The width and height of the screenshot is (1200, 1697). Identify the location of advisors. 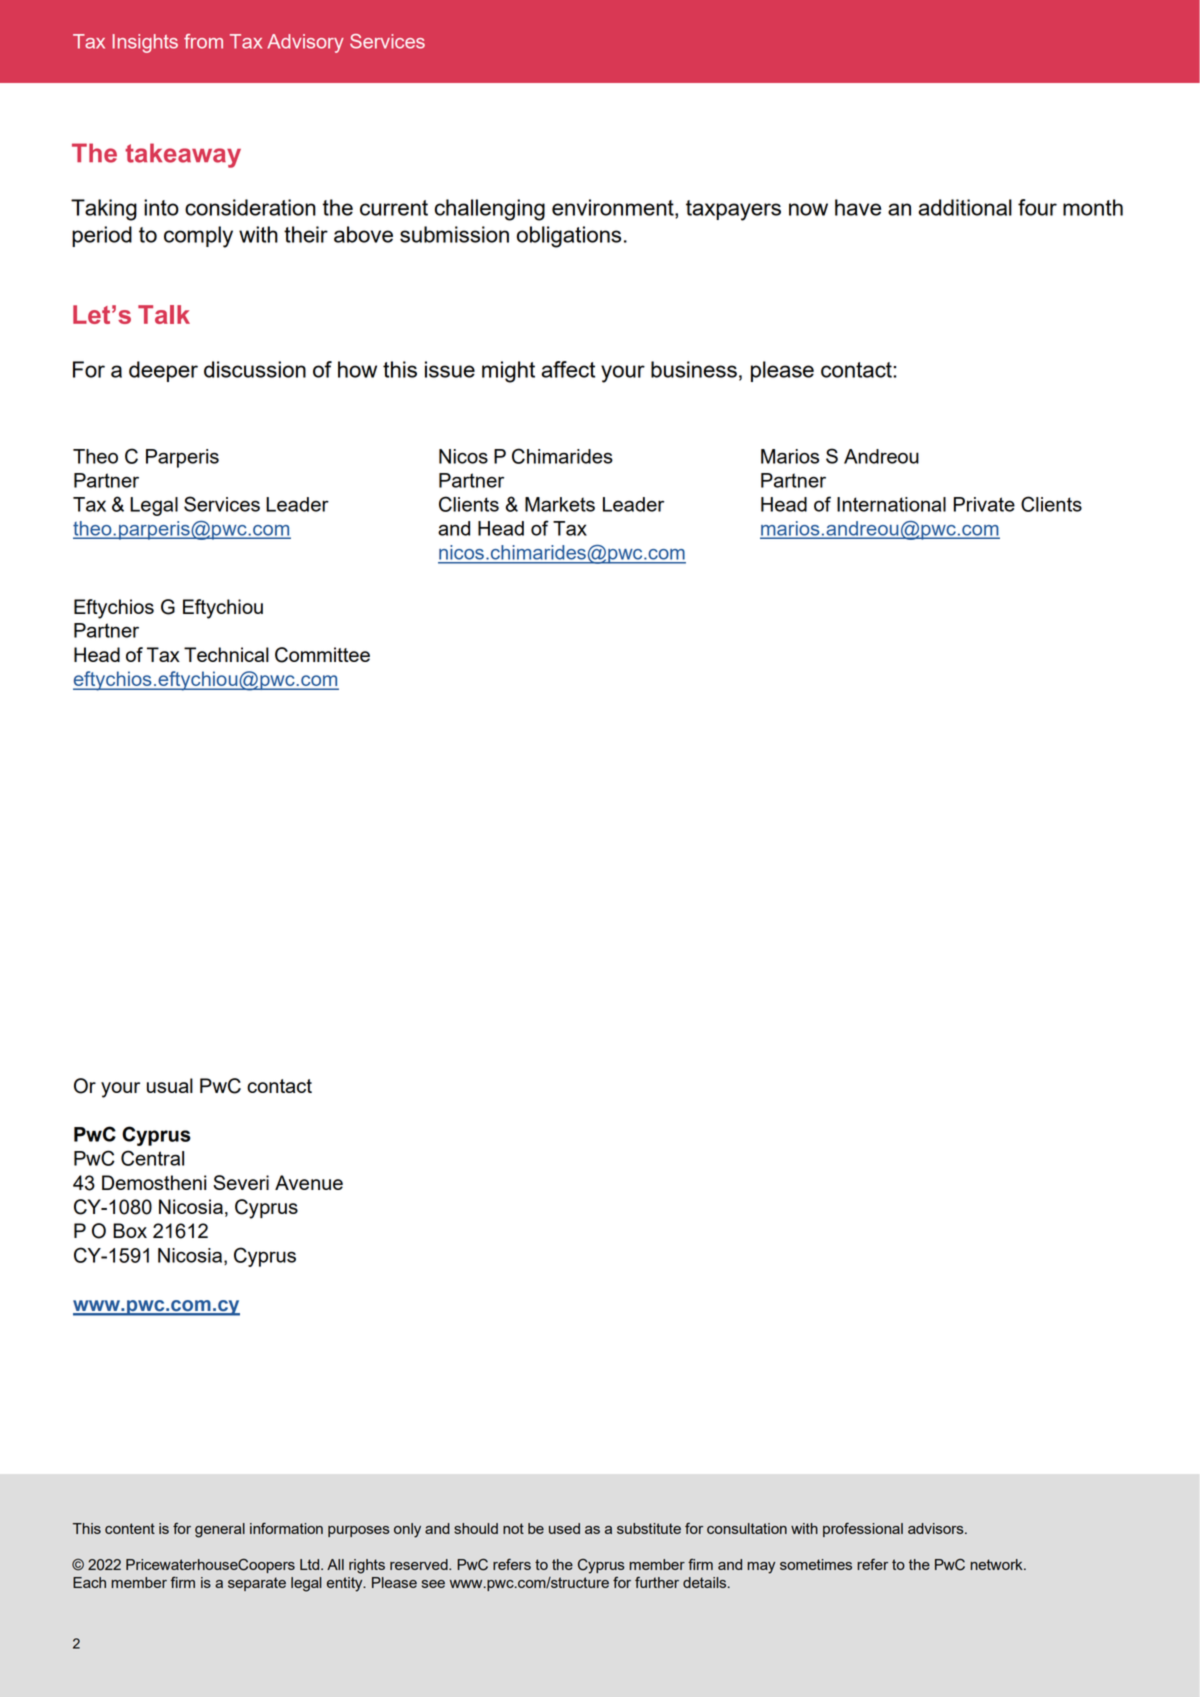
(937, 1528).
